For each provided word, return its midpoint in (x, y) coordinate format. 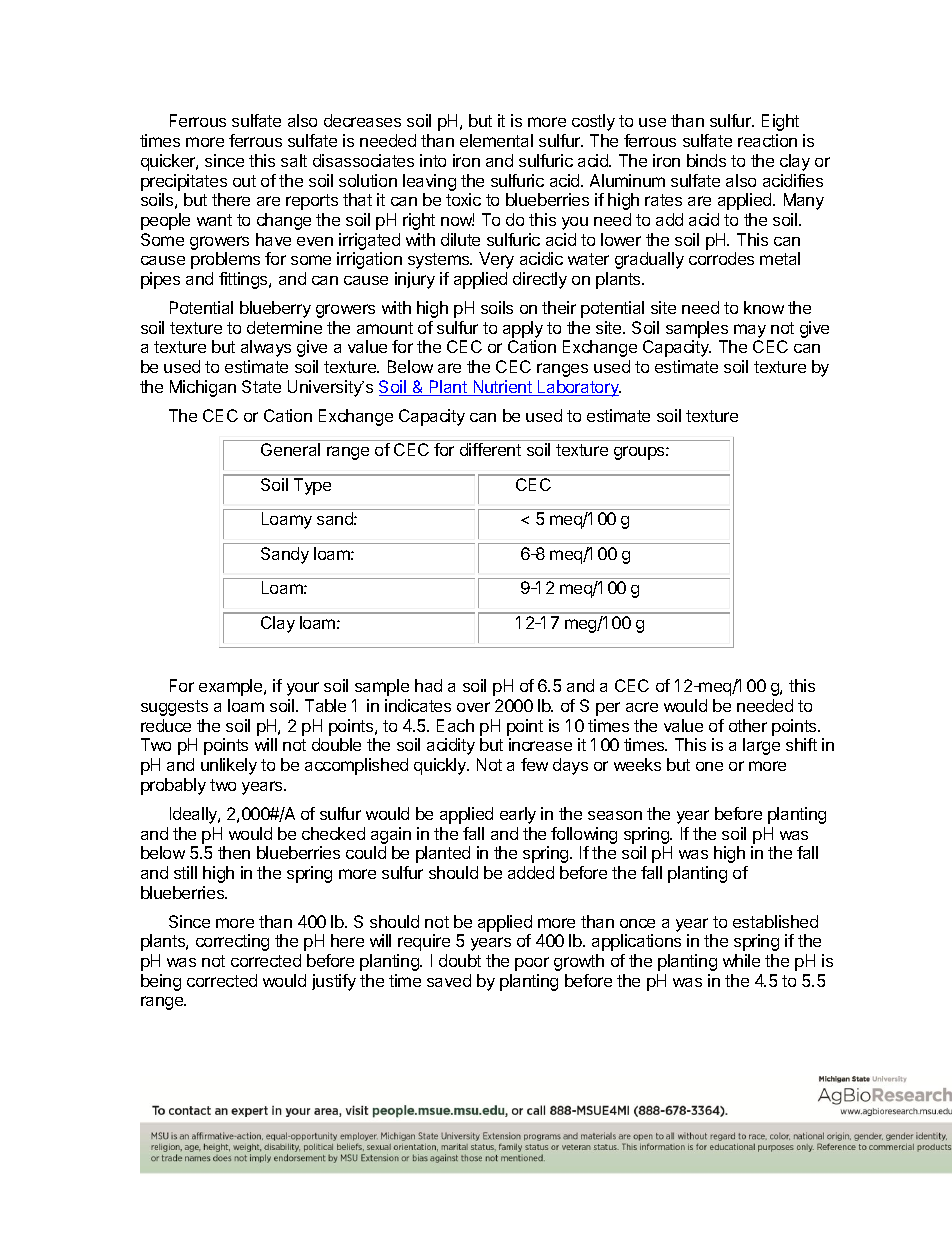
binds (706, 160)
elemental (496, 140)
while (741, 960)
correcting (232, 942)
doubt (460, 960)
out (244, 181)
